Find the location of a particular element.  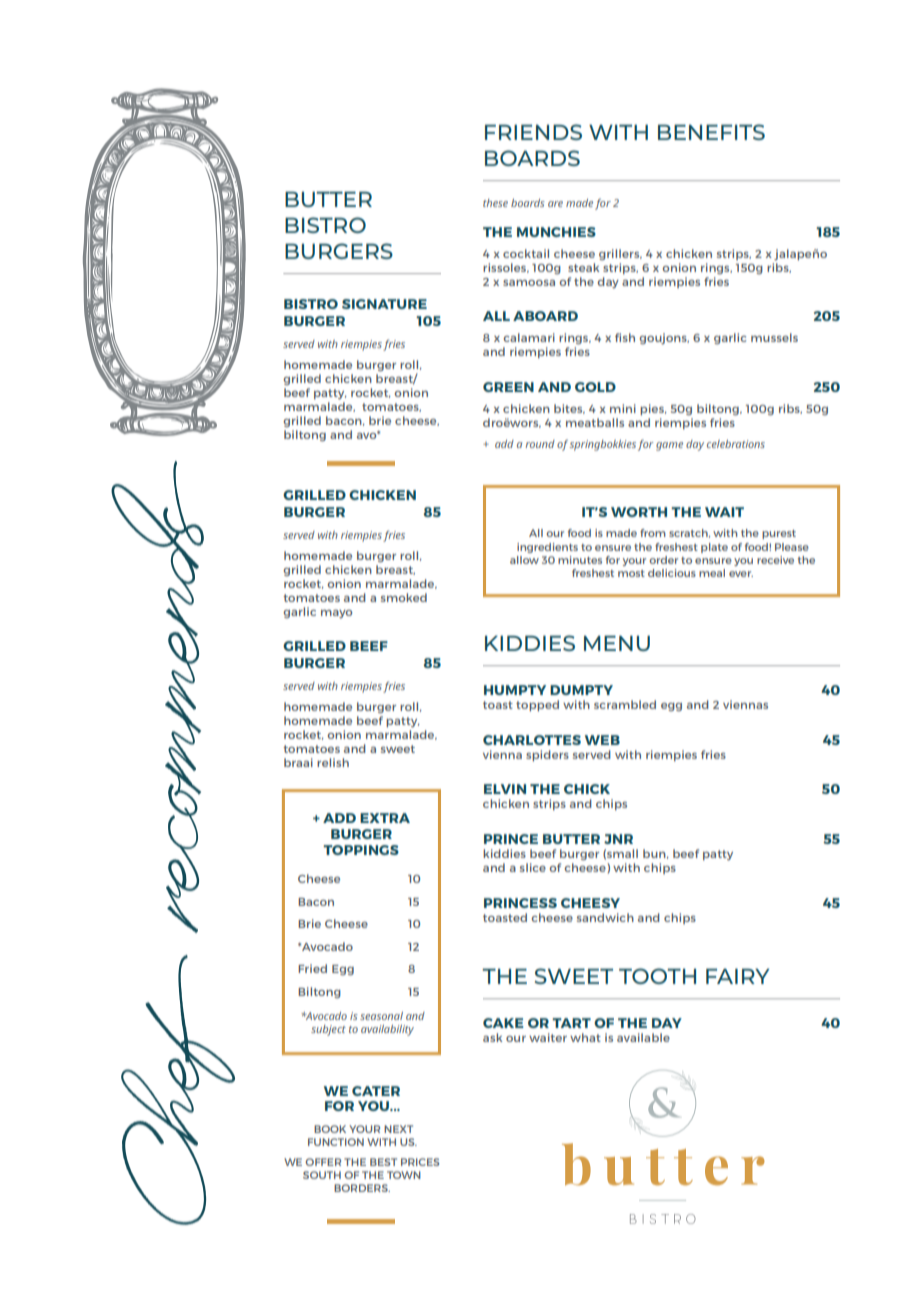

ever is located at coordinates (741, 574).
